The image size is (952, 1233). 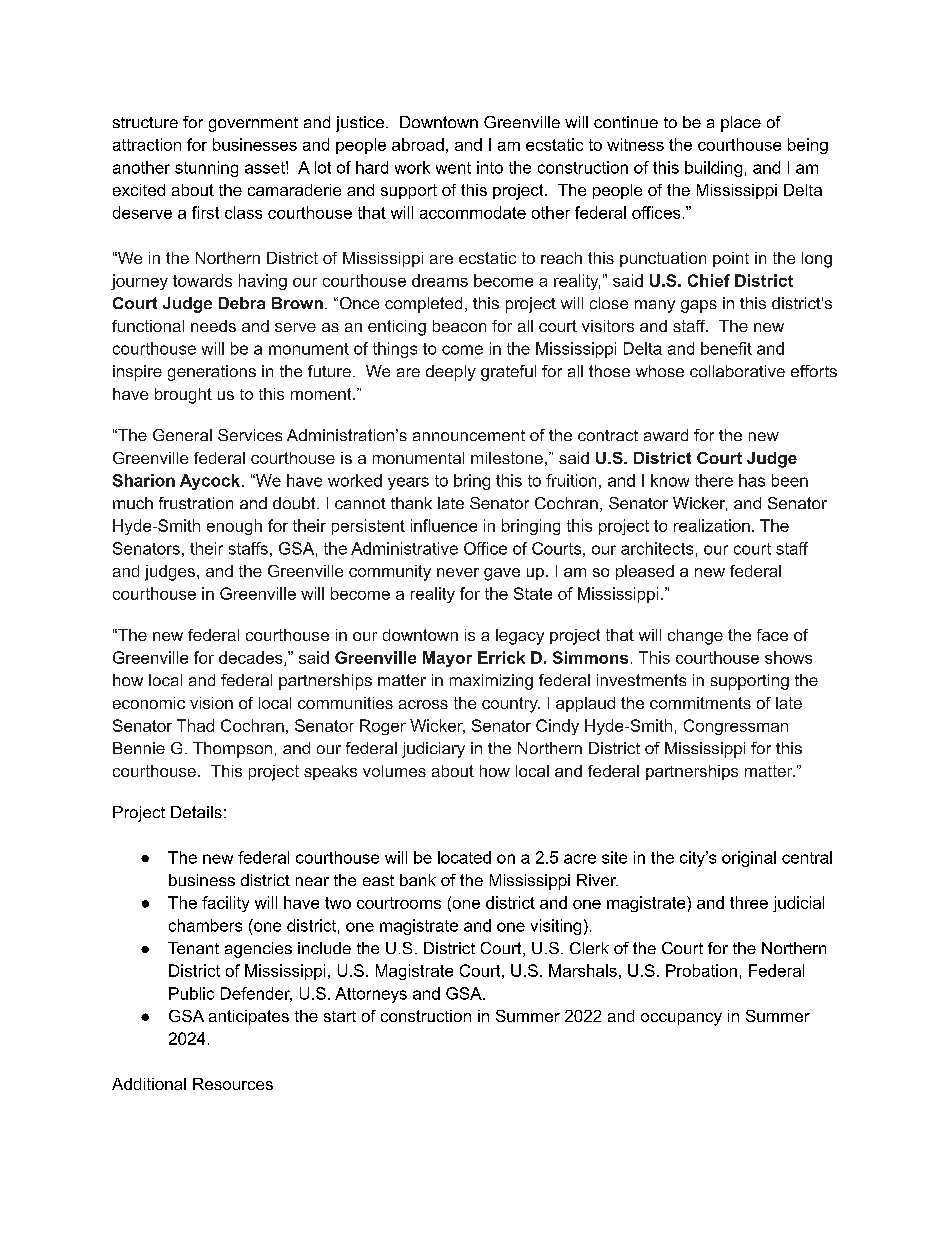 I want to click on stunning, so click(x=206, y=169).
